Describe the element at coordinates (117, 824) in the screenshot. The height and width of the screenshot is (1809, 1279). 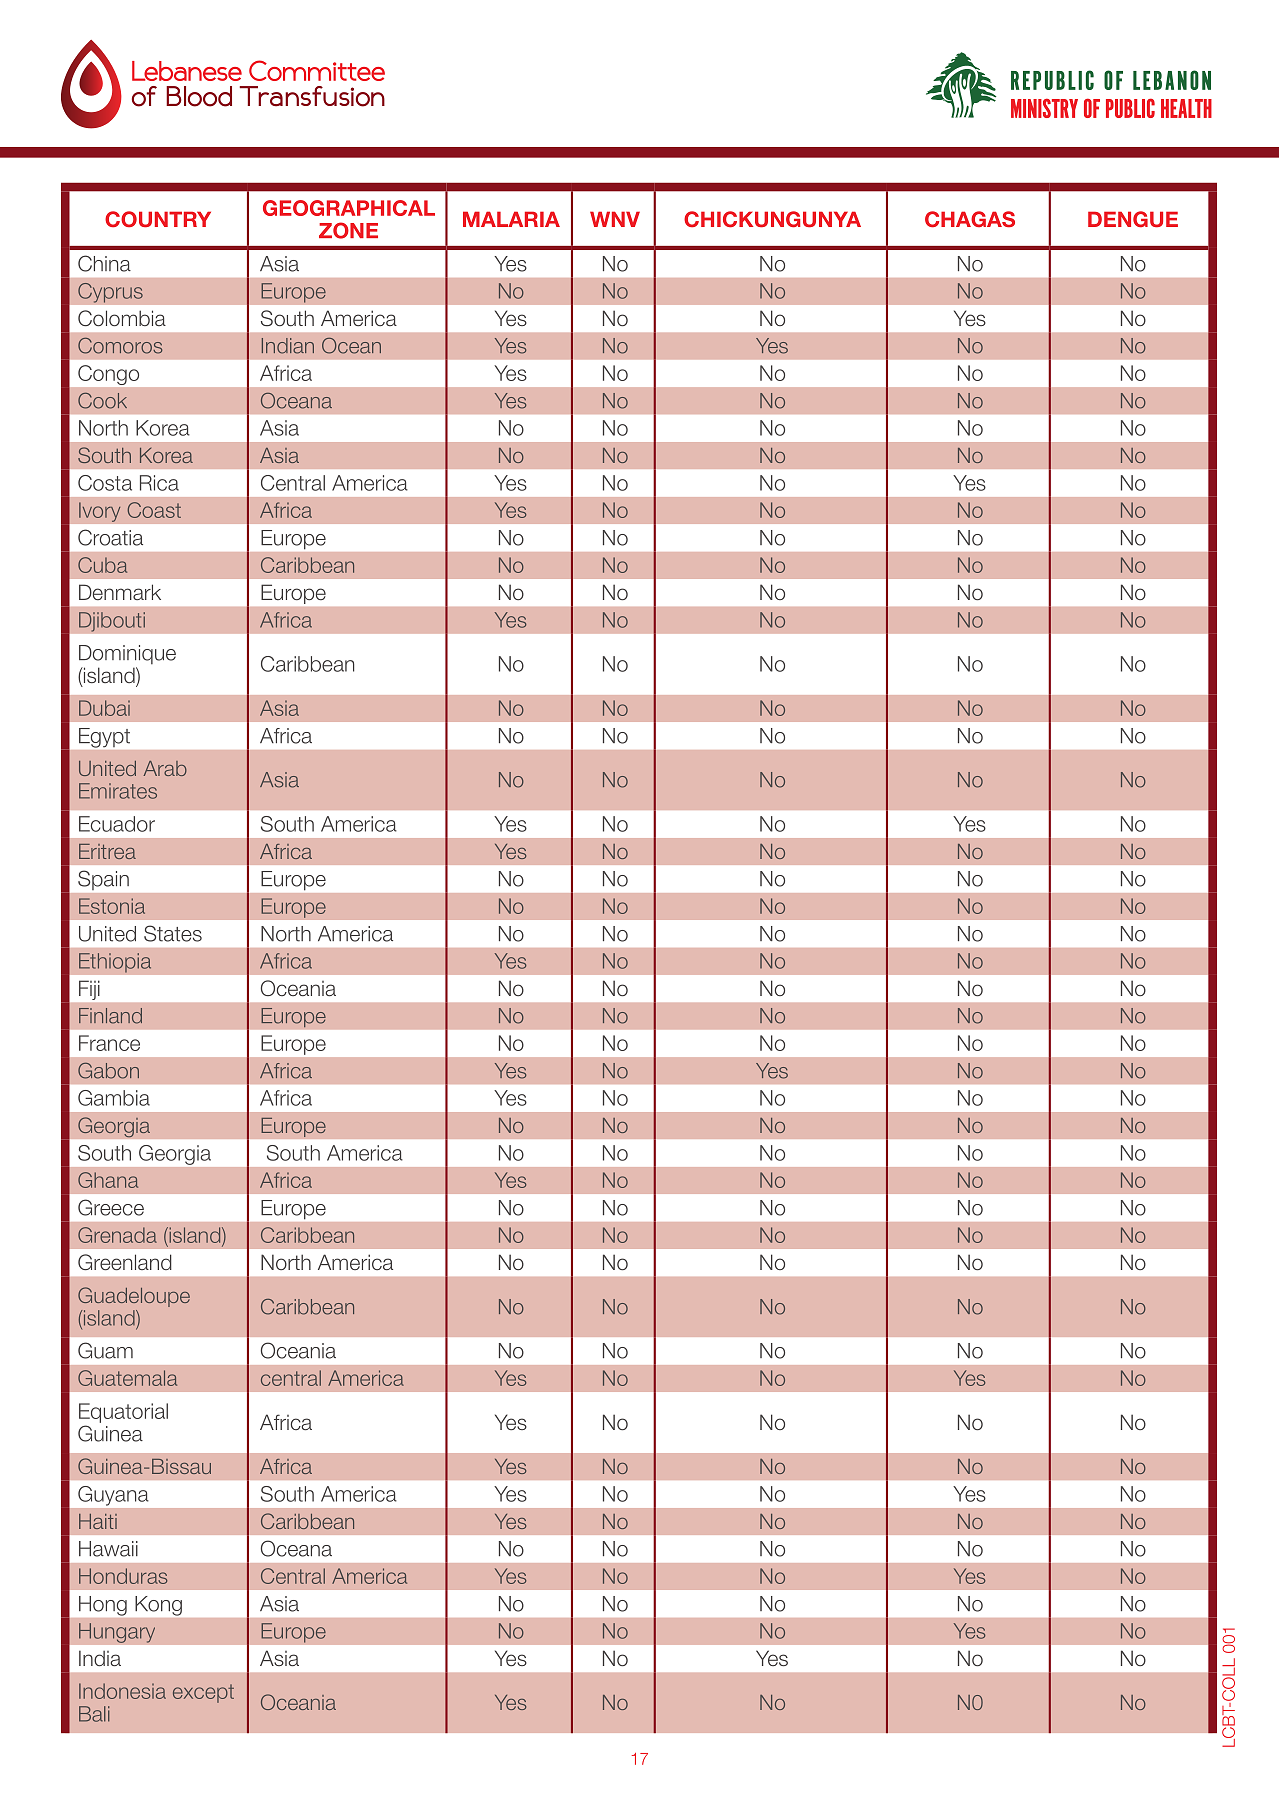
I see `Ecuador` at that location.
